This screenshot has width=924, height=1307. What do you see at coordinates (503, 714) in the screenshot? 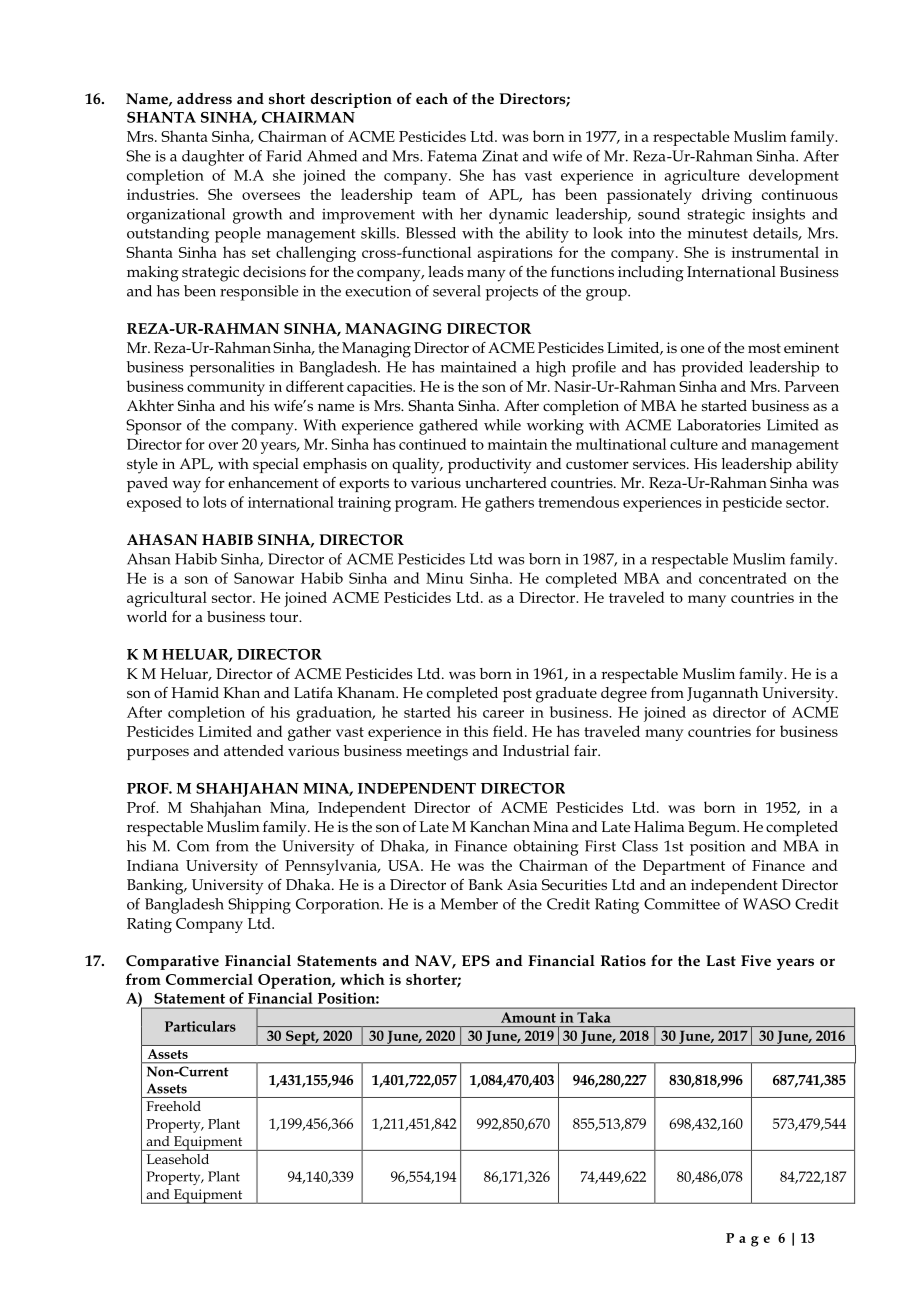
I see `career` at bounding box center [503, 714].
